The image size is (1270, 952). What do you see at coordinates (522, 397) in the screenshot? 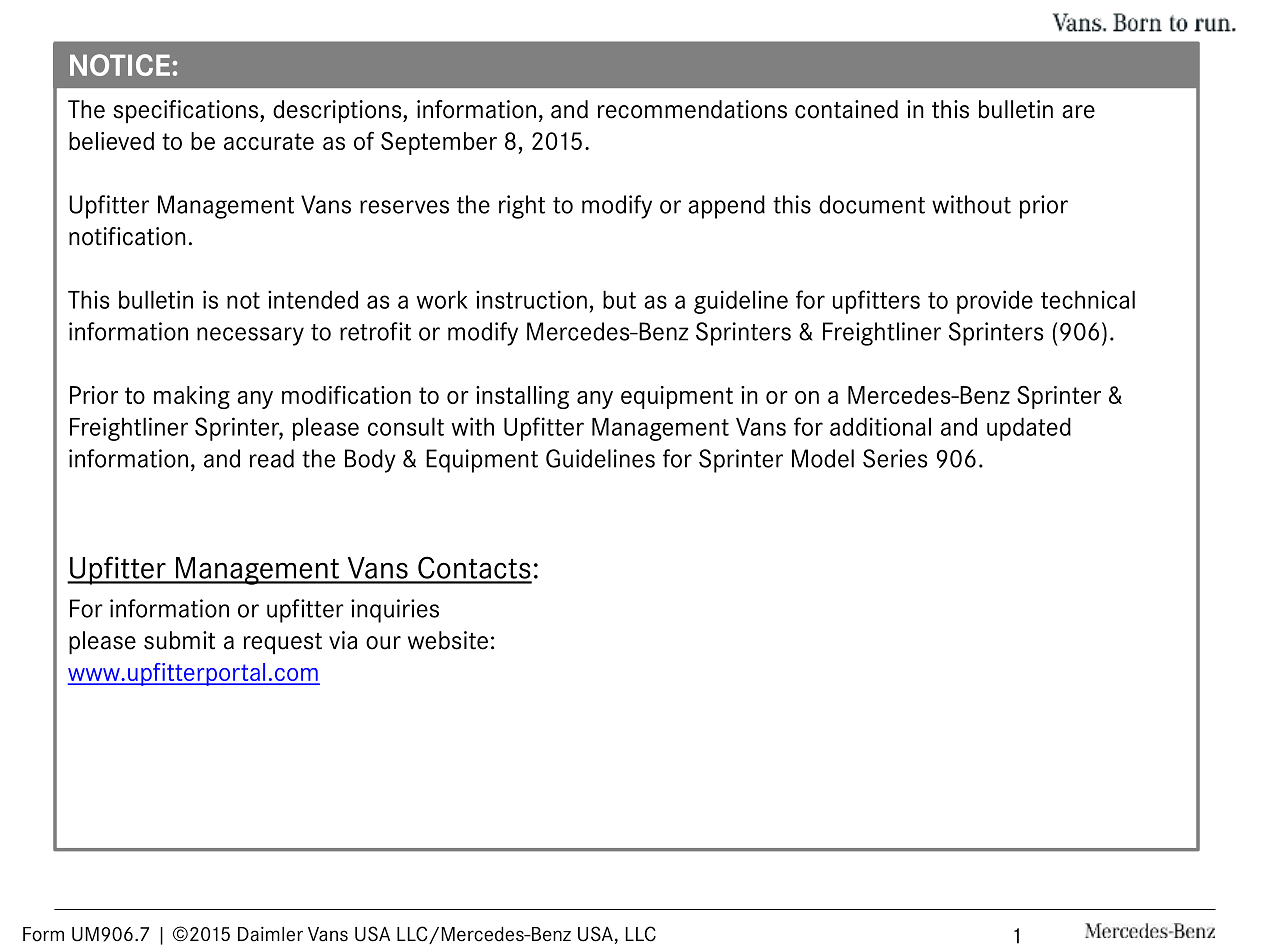
I see `installing` at bounding box center [522, 397].
